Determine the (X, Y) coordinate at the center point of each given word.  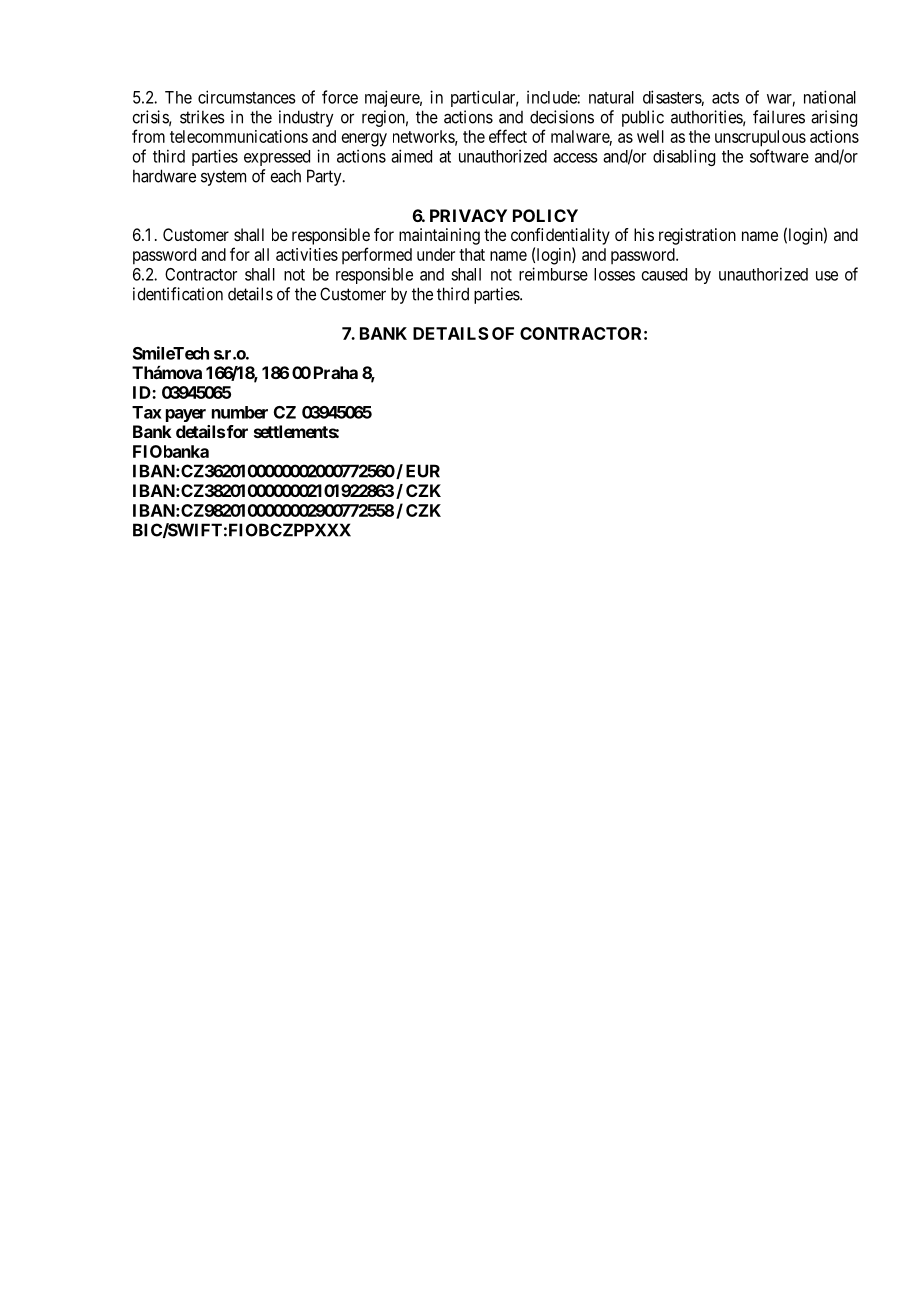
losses (614, 274)
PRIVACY (468, 215)
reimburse (553, 274)
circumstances (247, 97)
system (223, 178)
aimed (411, 156)
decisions (562, 117)
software (779, 156)
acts (725, 98)
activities (307, 254)
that (472, 254)
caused (664, 274)
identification (178, 294)
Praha (336, 372)
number (240, 412)
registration (697, 236)
